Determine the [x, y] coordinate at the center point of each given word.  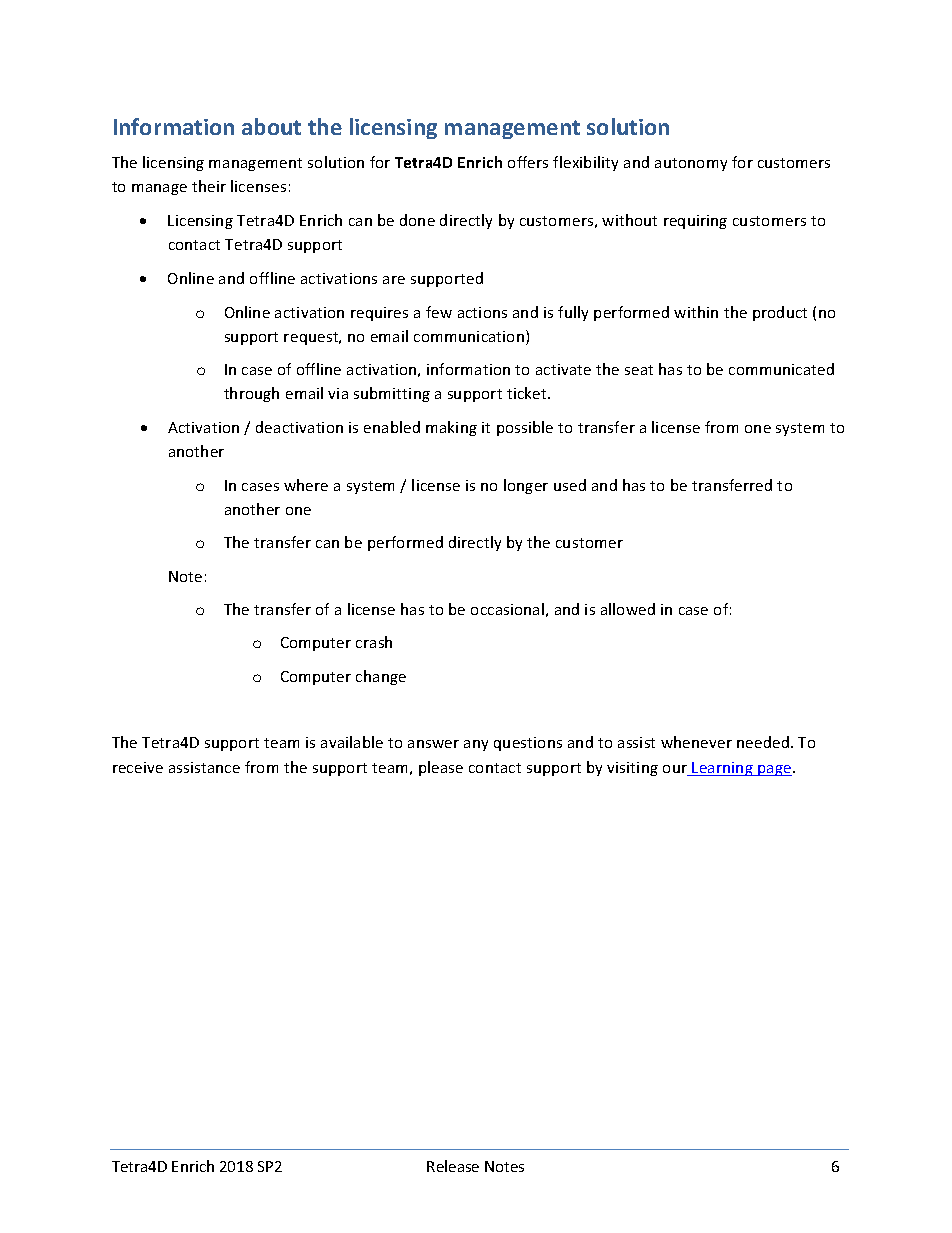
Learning [723, 769]
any [476, 745]
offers [528, 162]
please [441, 768]
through [251, 394]
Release [453, 1166]
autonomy [691, 164]
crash [374, 642]
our [676, 770]
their [209, 186]
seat [639, 370]
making [451, 428]
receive [138, 767]
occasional [507, 609]
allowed [628, 609]
